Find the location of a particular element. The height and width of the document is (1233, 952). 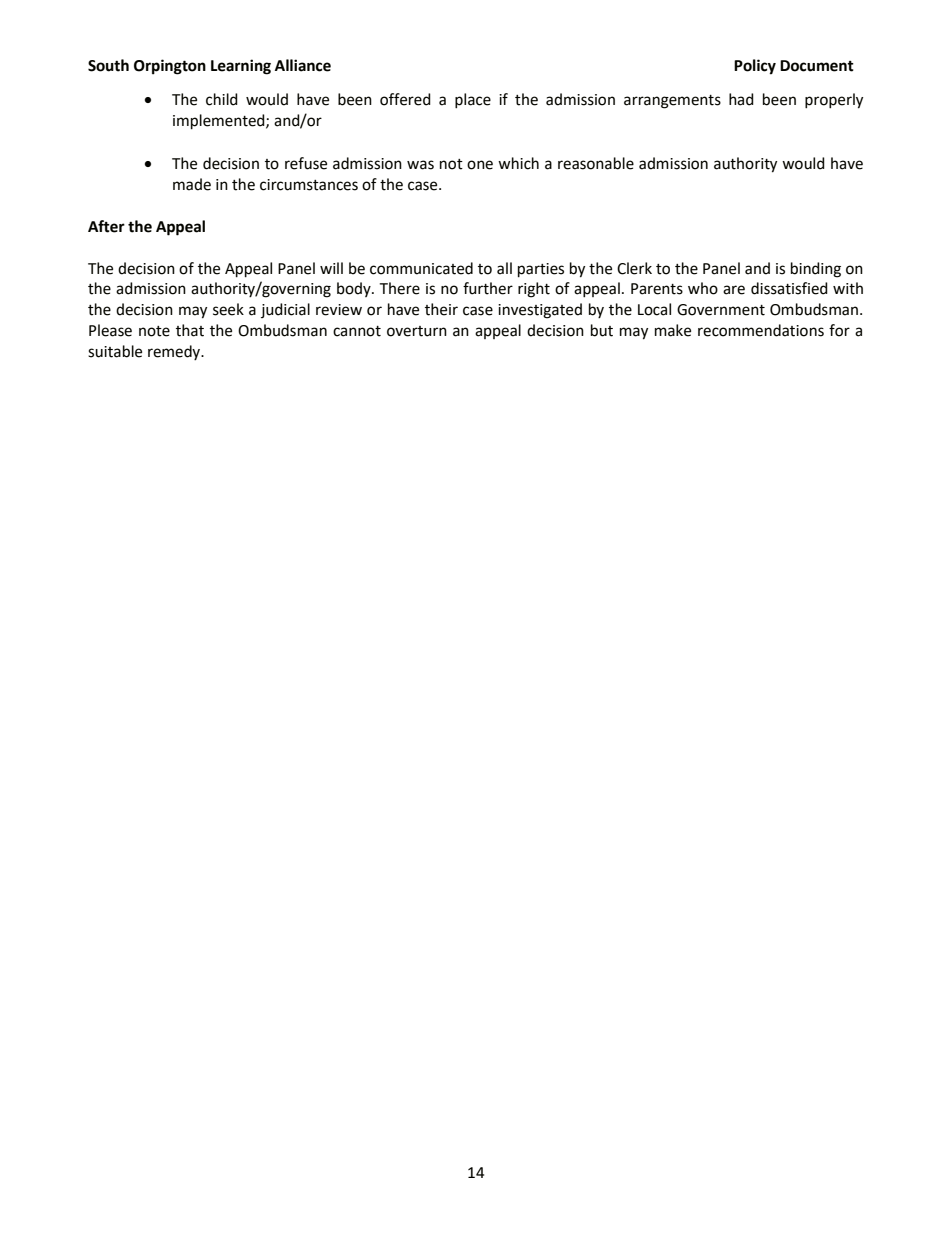

place is located at coordinates (473, 101).
